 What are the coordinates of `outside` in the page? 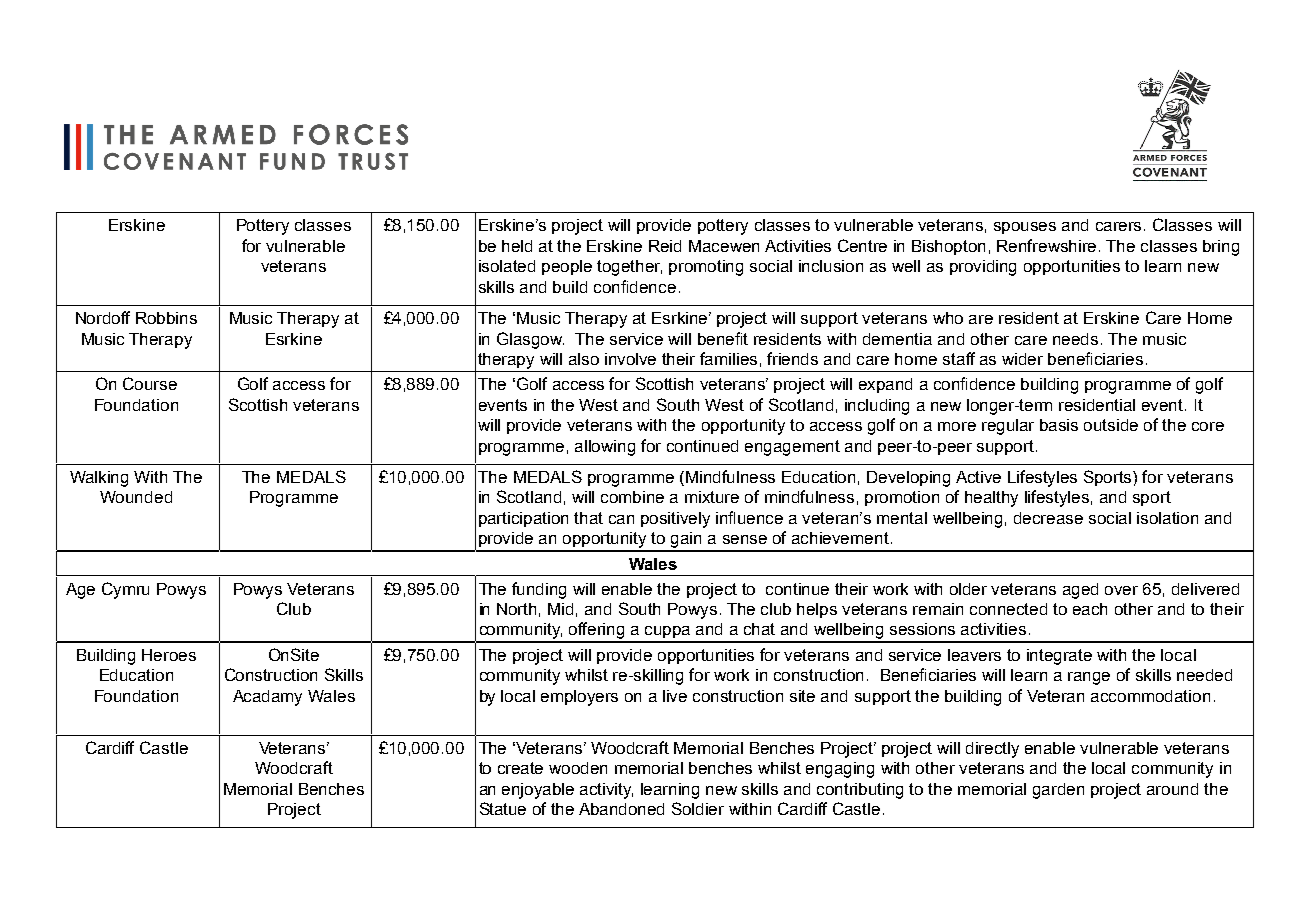 It's located at (1111, 425).
